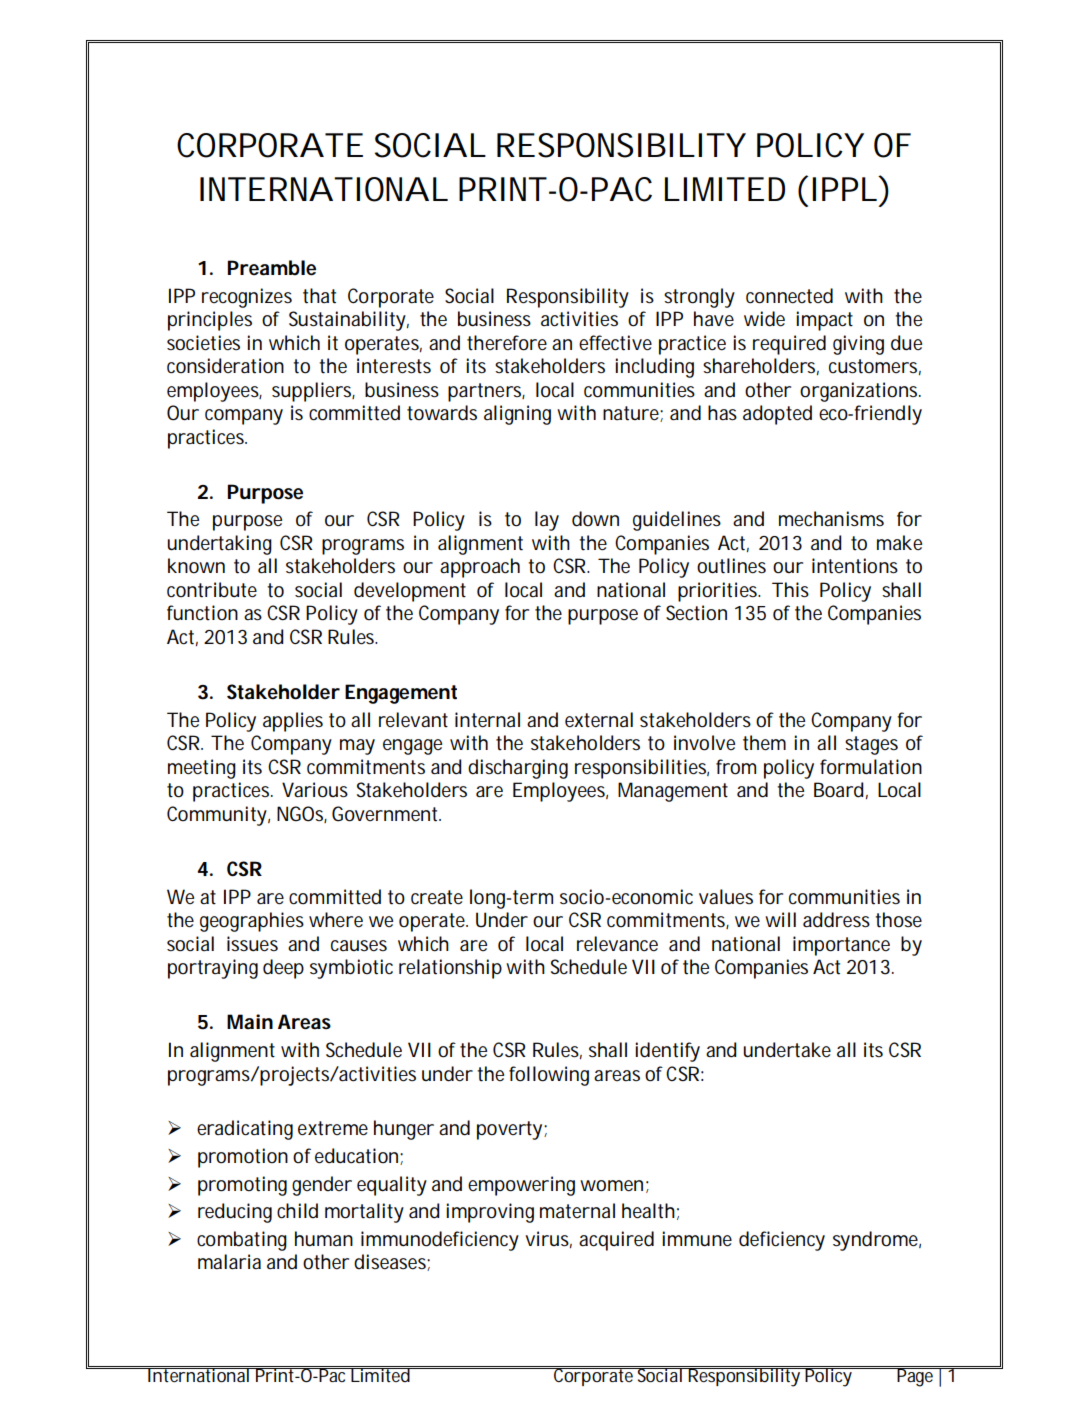 The height and width of the screenshot is (1410, 1090). What do you see at coordinates (507, 343) in the screenshot?
I see `therefore` at bounding box center [507, 343].
